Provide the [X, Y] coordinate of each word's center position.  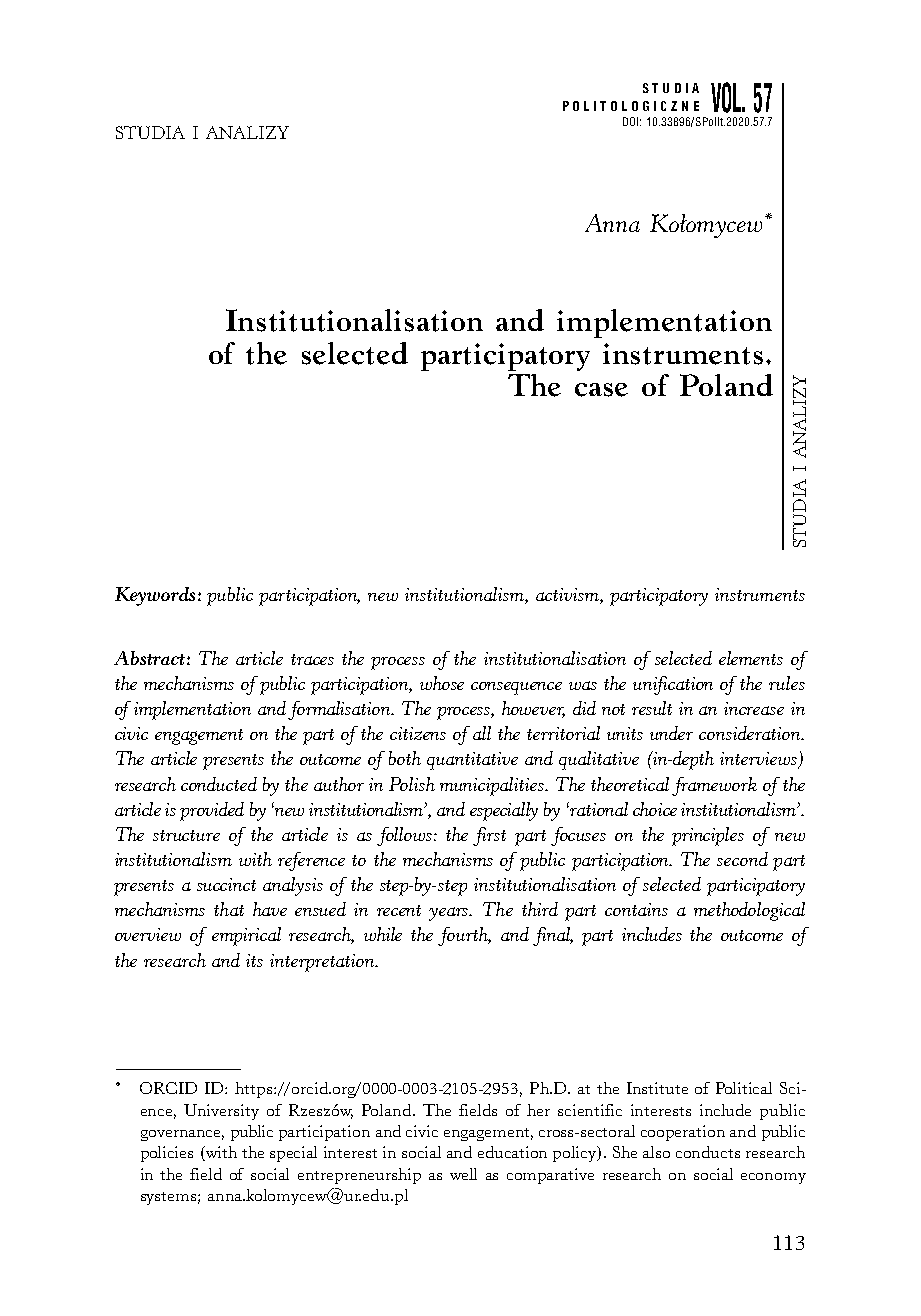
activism [568, 596]
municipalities [493, 786]
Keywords [155, 596]
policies [167, 1154]
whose [442, 683]
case [601, 390]
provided [212, 811]
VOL [727, 97]
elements [751, 658]
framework [714, 786]
